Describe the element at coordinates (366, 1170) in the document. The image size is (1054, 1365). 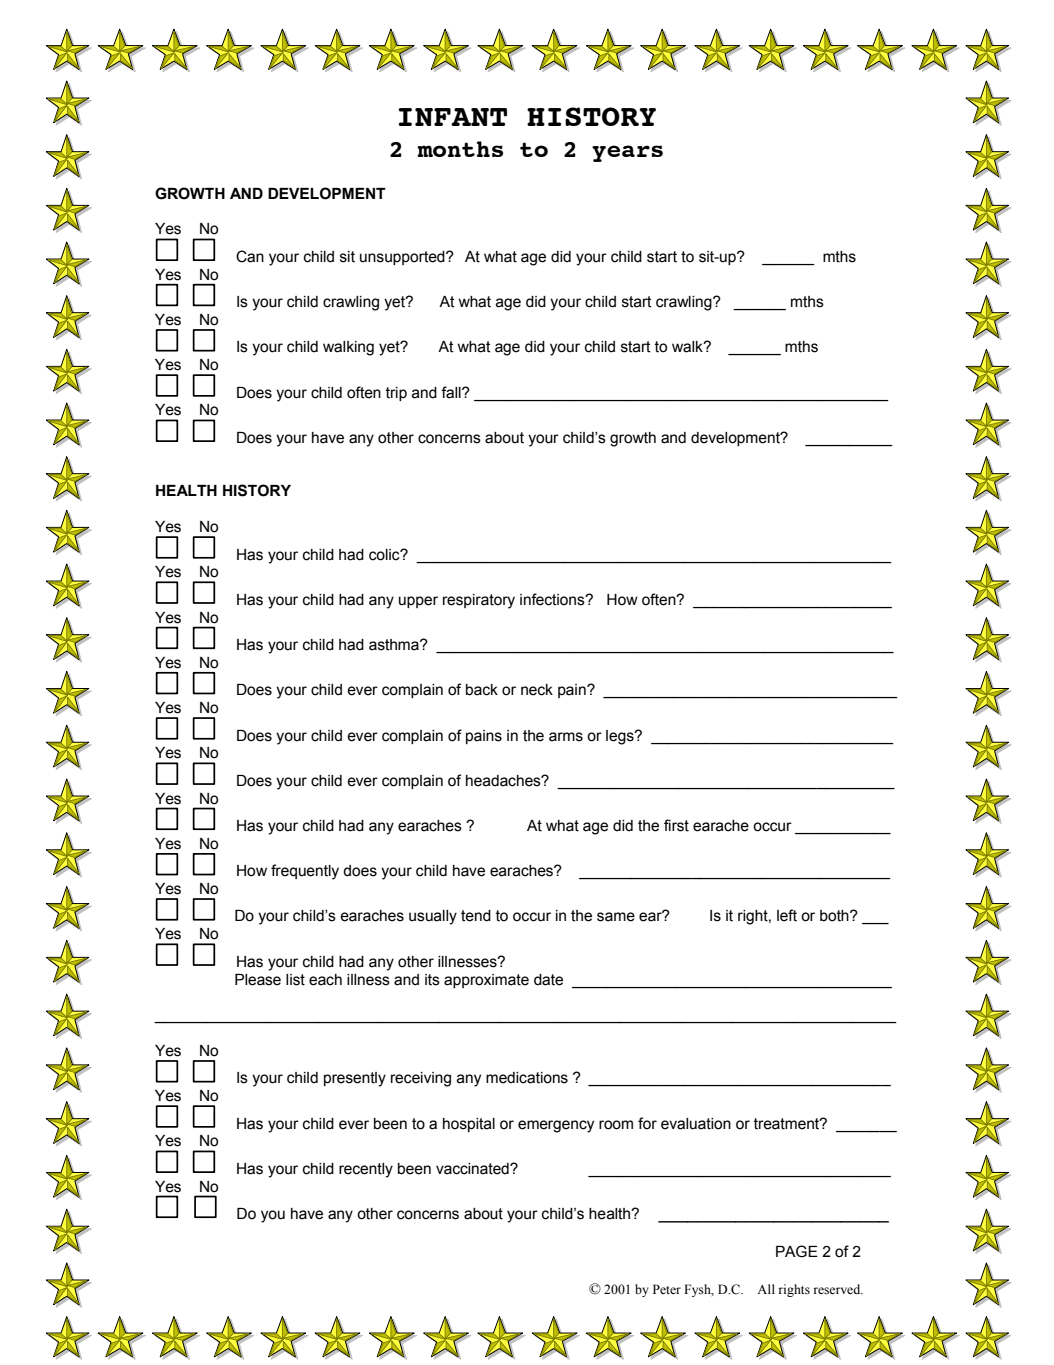
I see `recently` at that location.
